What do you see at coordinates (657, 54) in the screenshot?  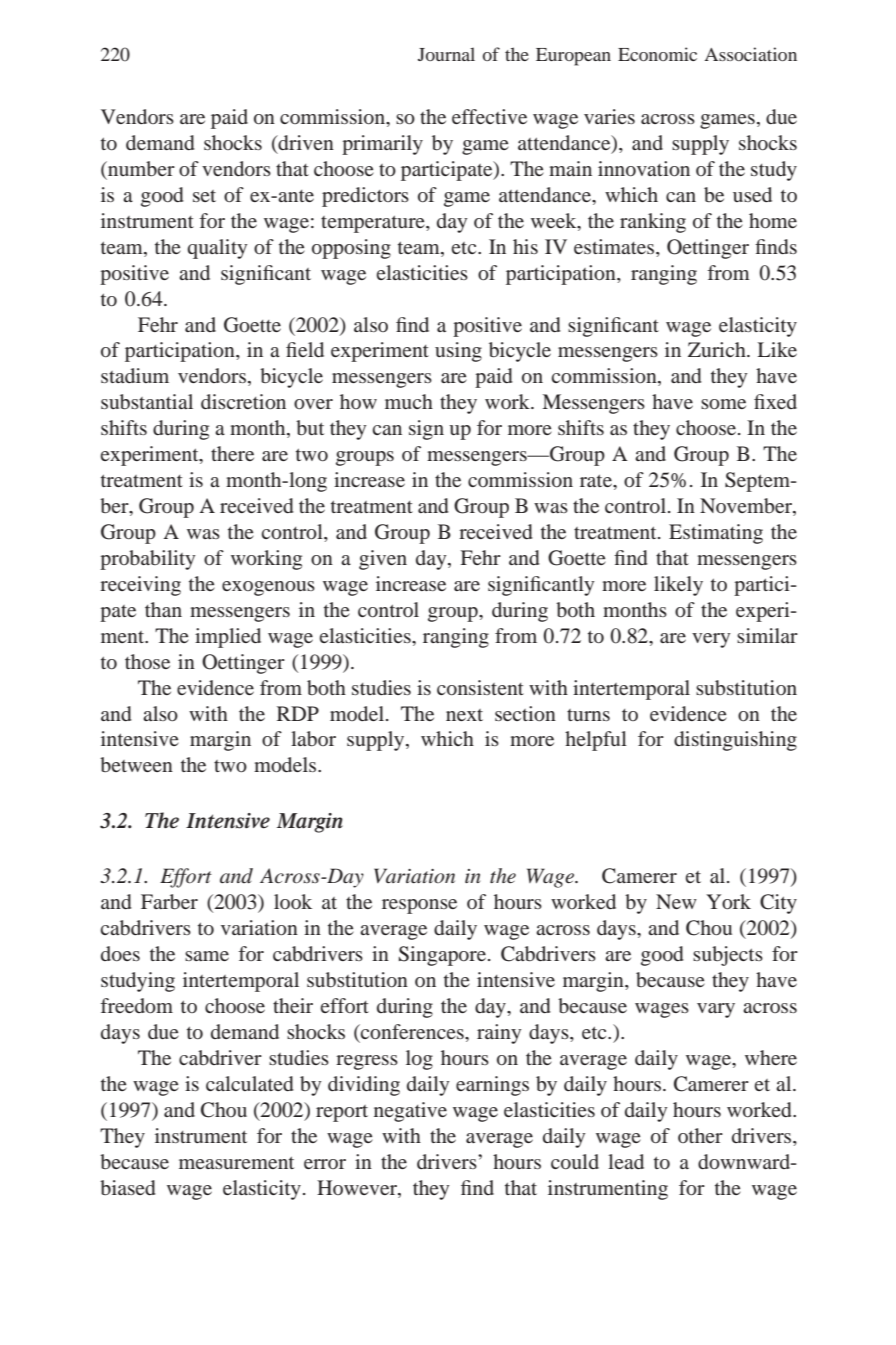 I see `Economic` at bounding box center [657, 54].
